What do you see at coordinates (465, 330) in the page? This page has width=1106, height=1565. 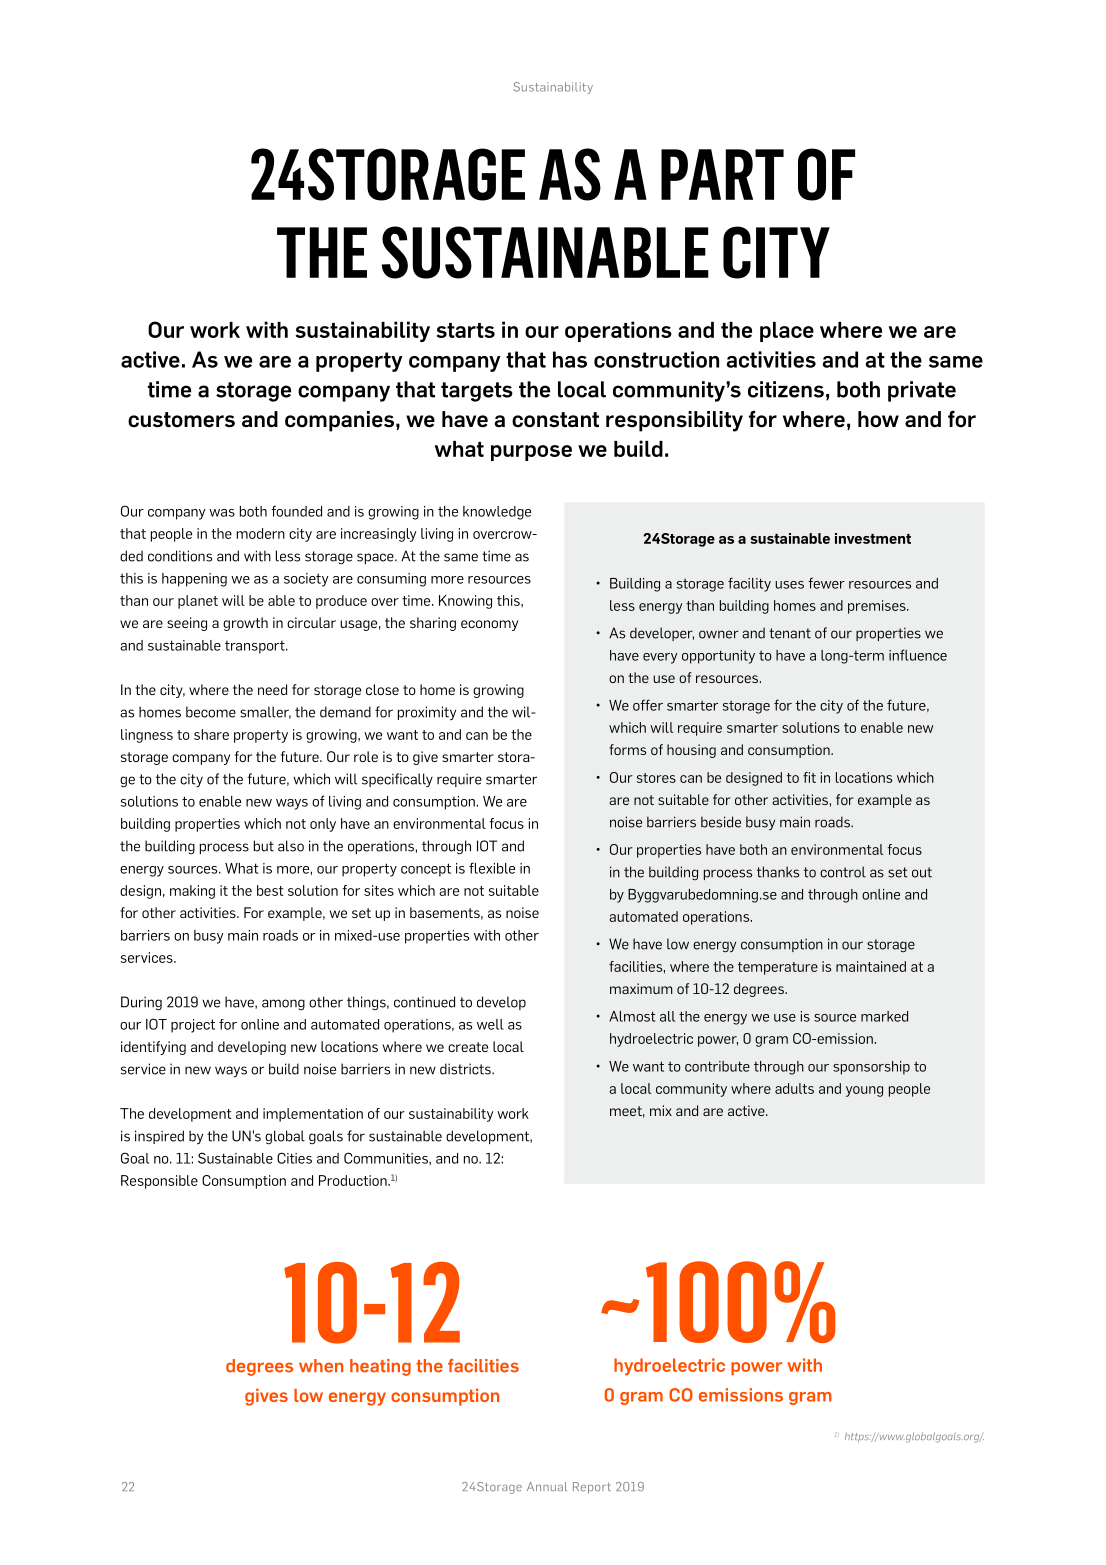 I see `starts` at bounding box center [465, 330].
